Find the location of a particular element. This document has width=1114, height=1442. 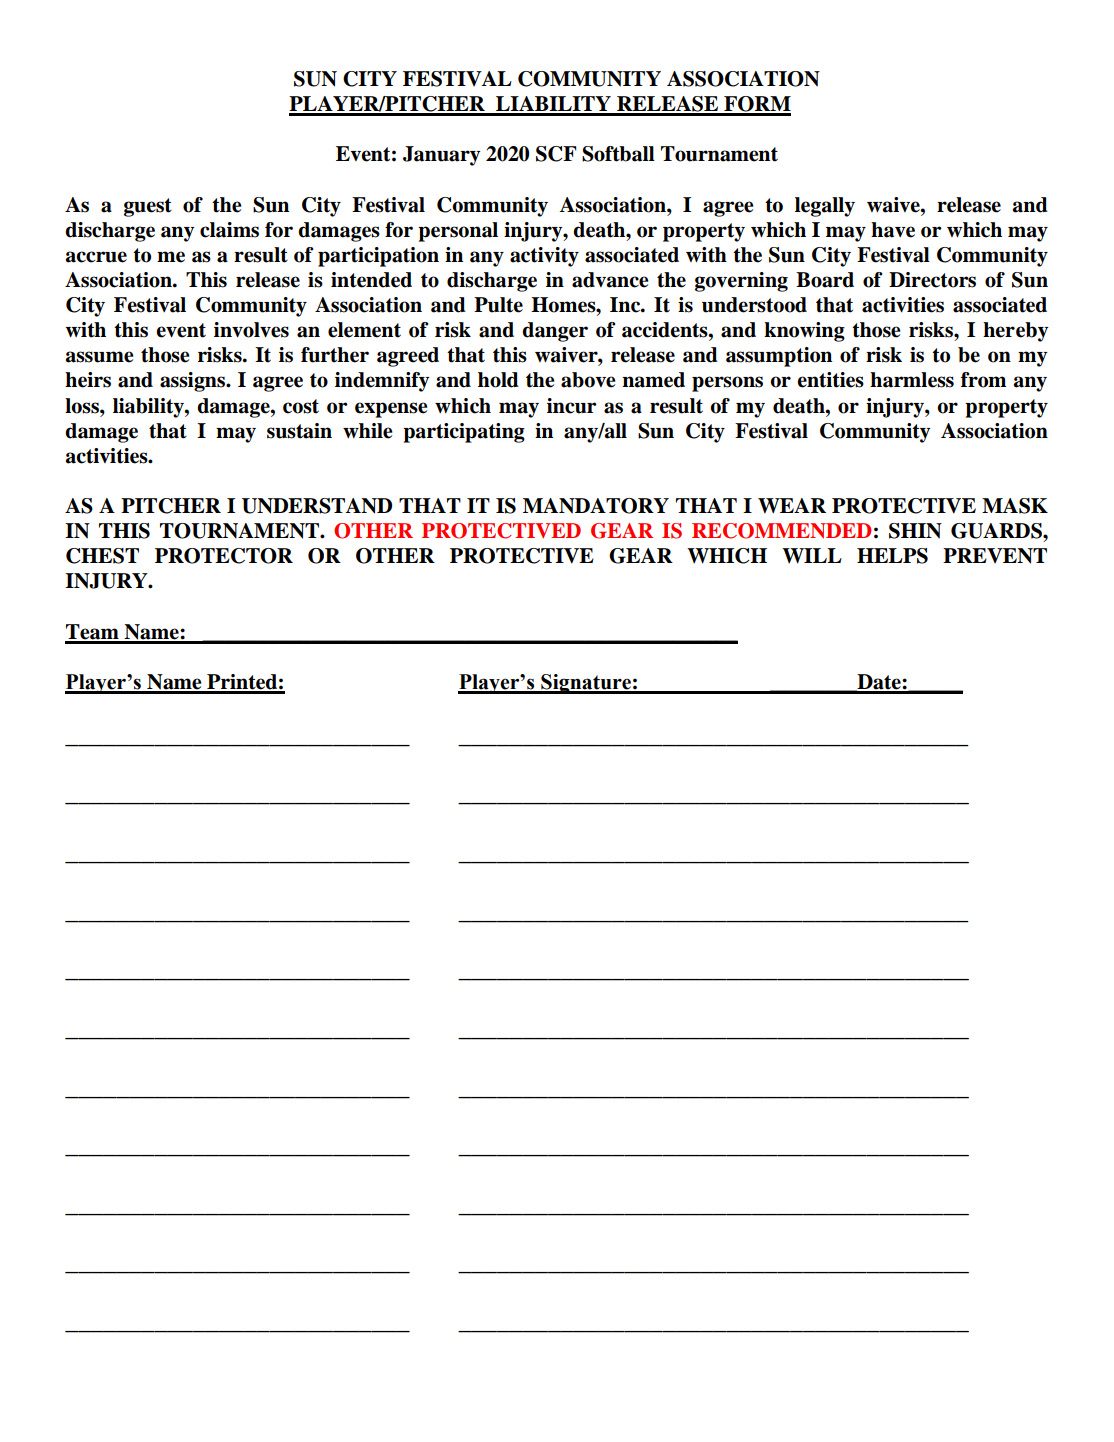

guest is located at coordinates (148, 207).
